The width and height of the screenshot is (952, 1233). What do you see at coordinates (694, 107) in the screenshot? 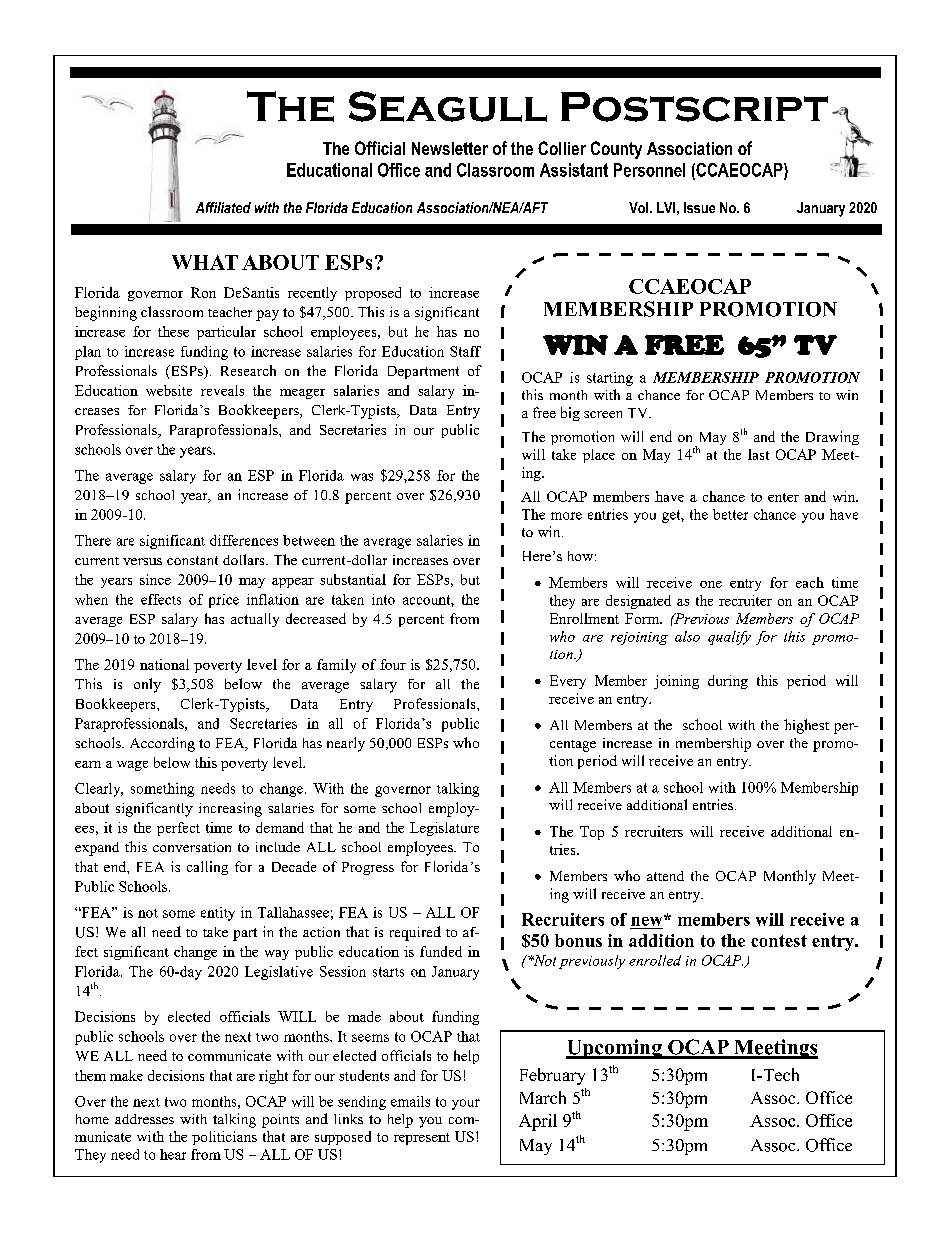
I see `Postscript` at bounding box center [694, 107].
